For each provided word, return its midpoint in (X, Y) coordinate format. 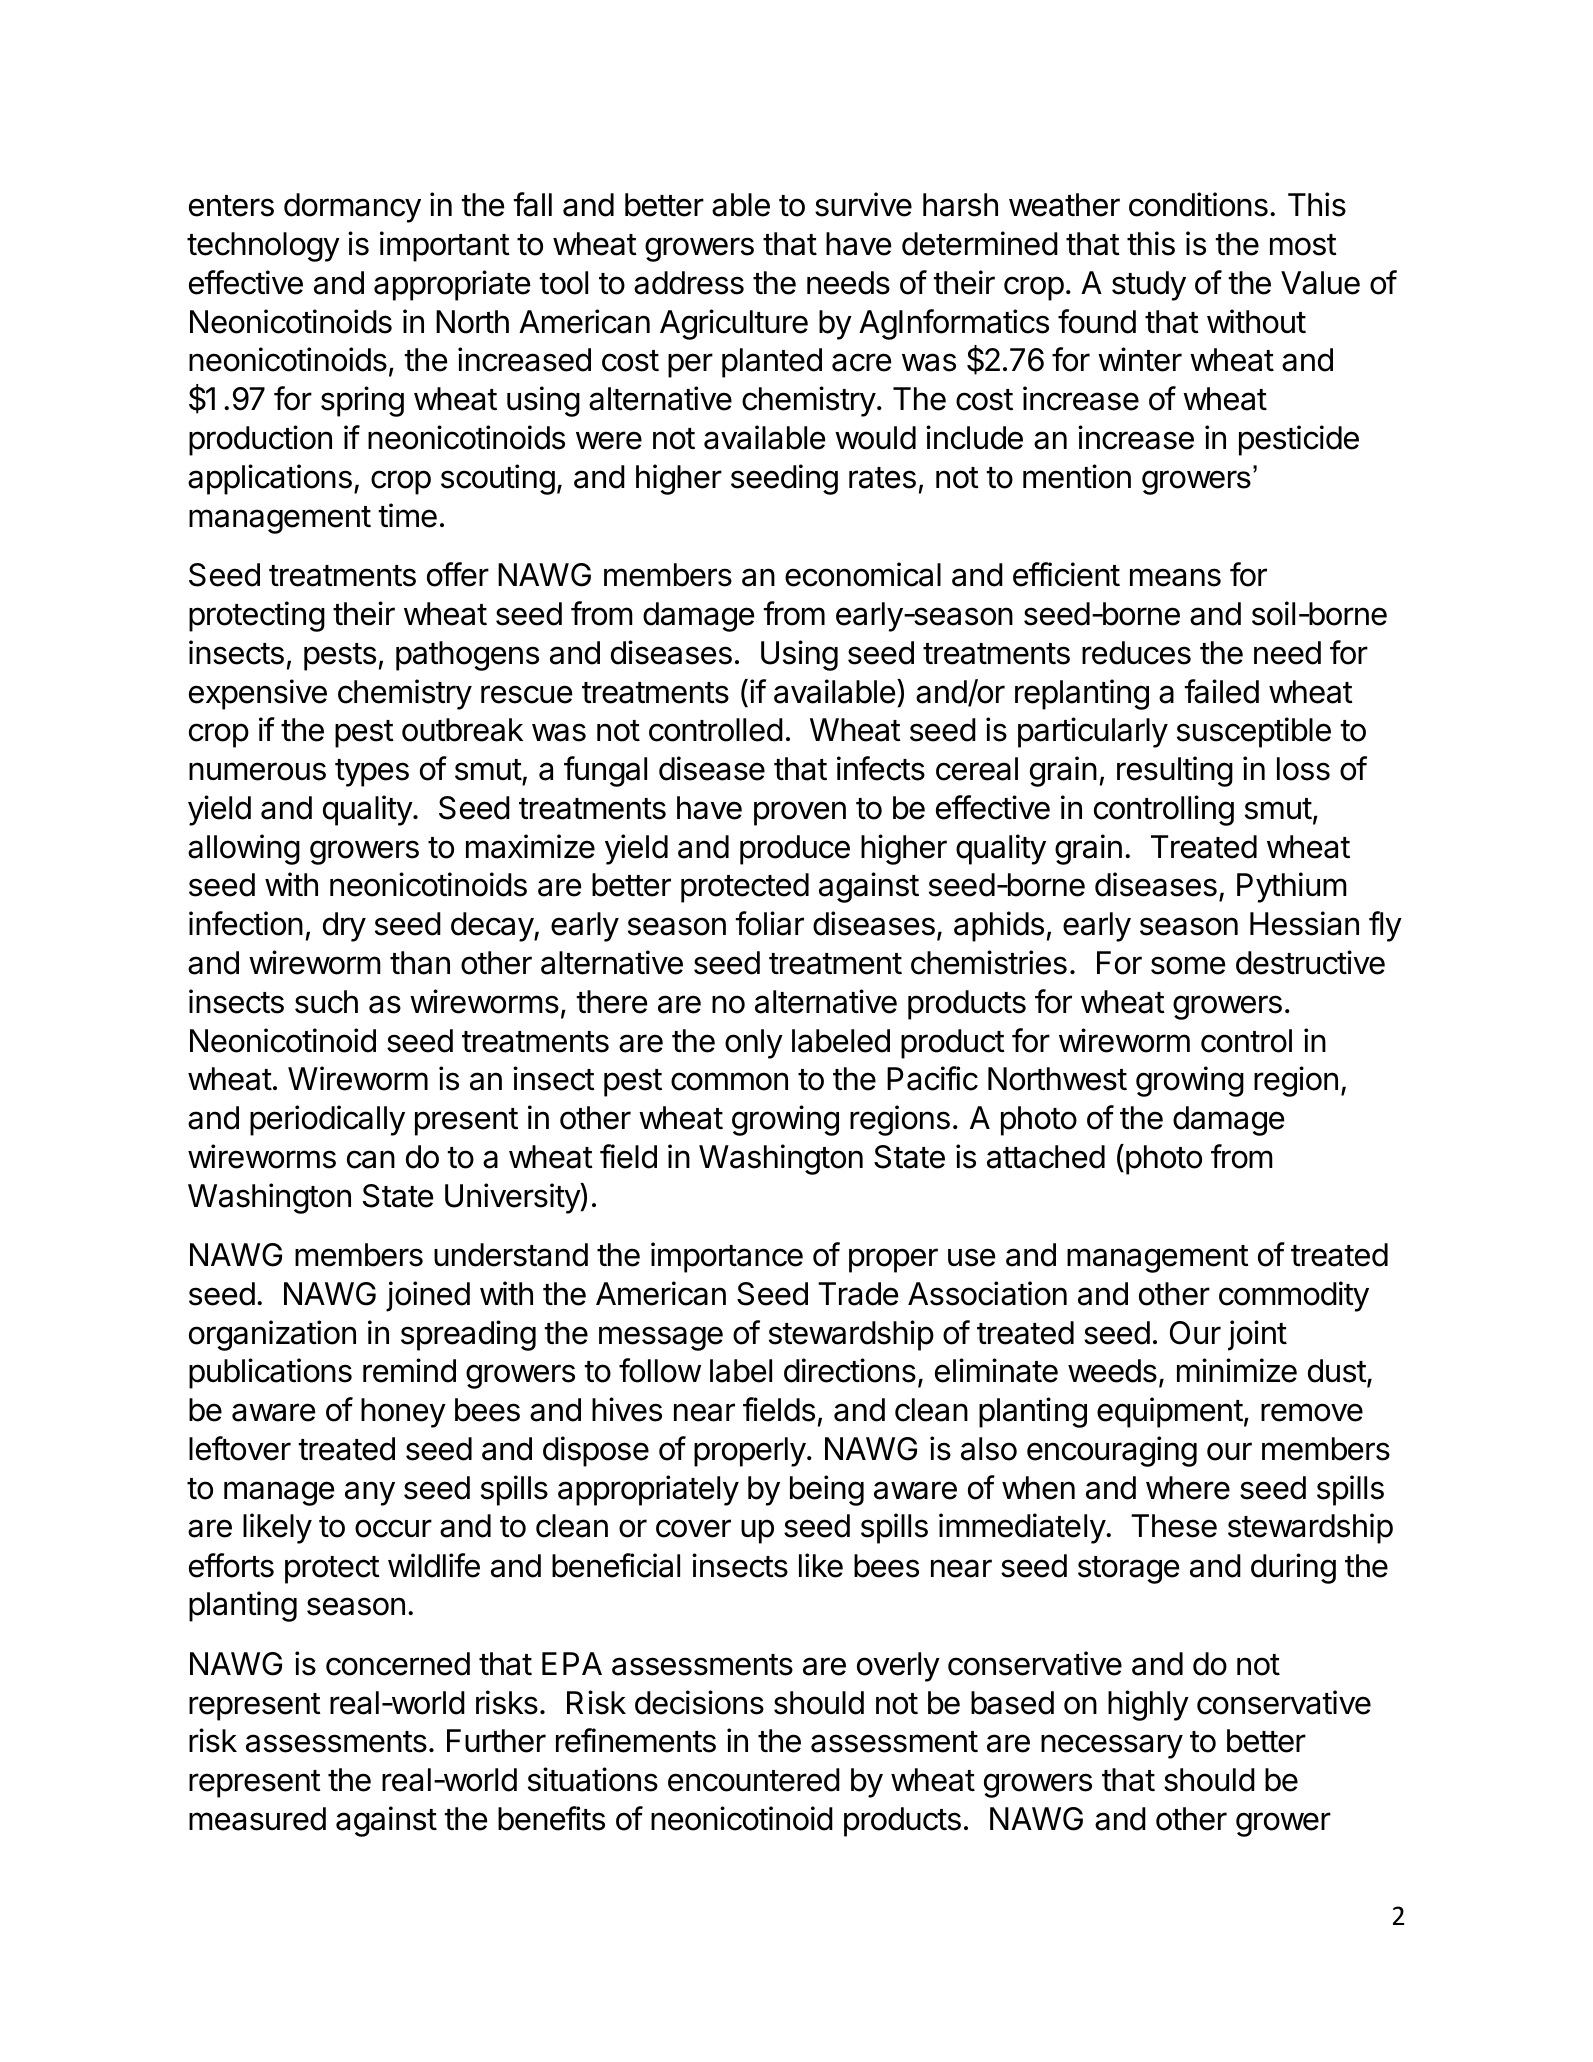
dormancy (352, 208)
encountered (754, 1780)
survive (863, 204)
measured (257, 1819)
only (754, 1044)
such (326, 1002)
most (1303, 245)
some (1188, 965)
